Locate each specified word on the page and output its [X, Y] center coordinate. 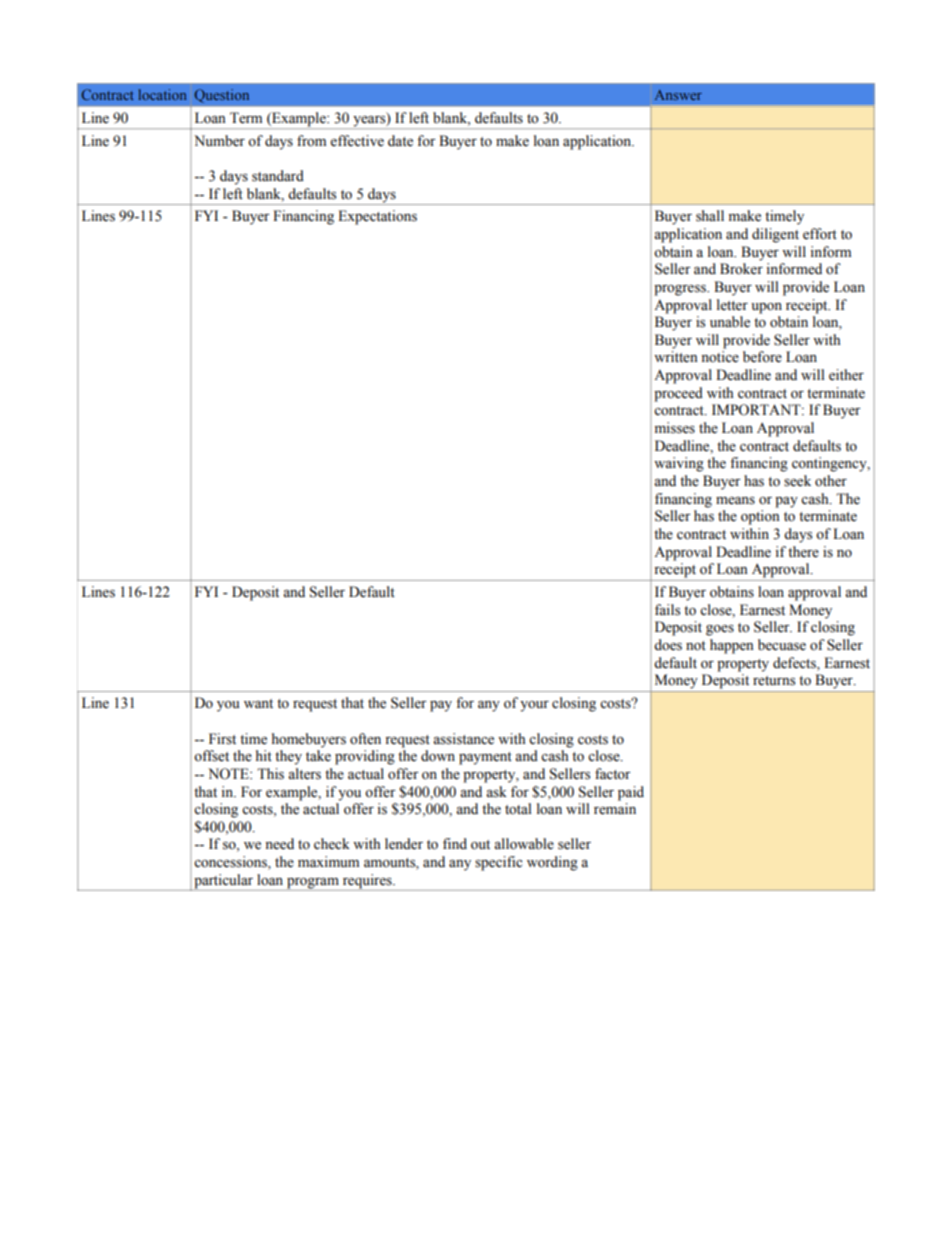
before [762, 357]
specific [498, 863]
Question [221, 96]
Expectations [377, 217]
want [258, 703]
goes [720, 630]
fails [667, 610]
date [400, 141]
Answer [678, 95]
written [676, 357]
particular [223, 881]
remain [615, 809]
